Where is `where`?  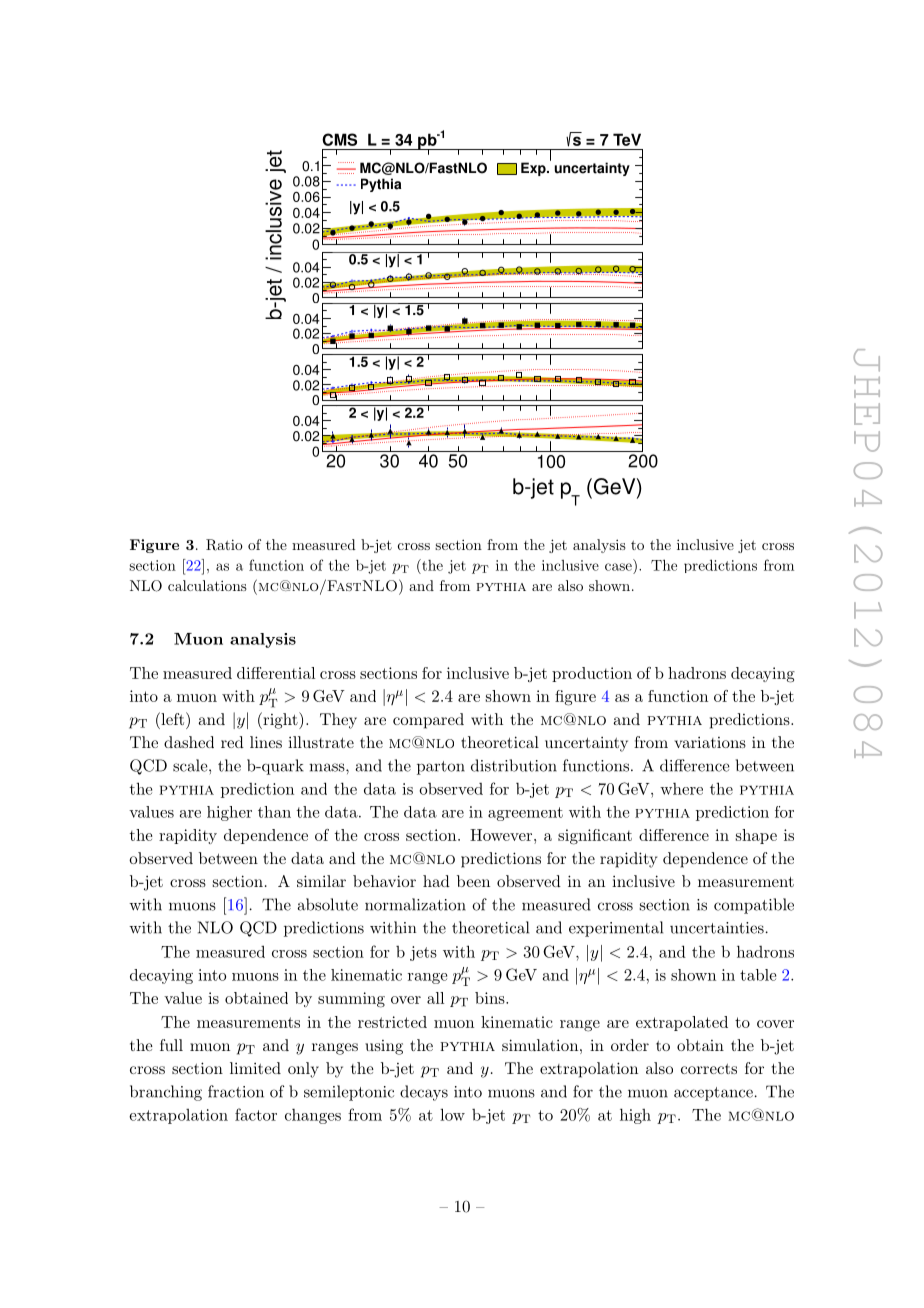 where is located at coordinates (681, 789).
